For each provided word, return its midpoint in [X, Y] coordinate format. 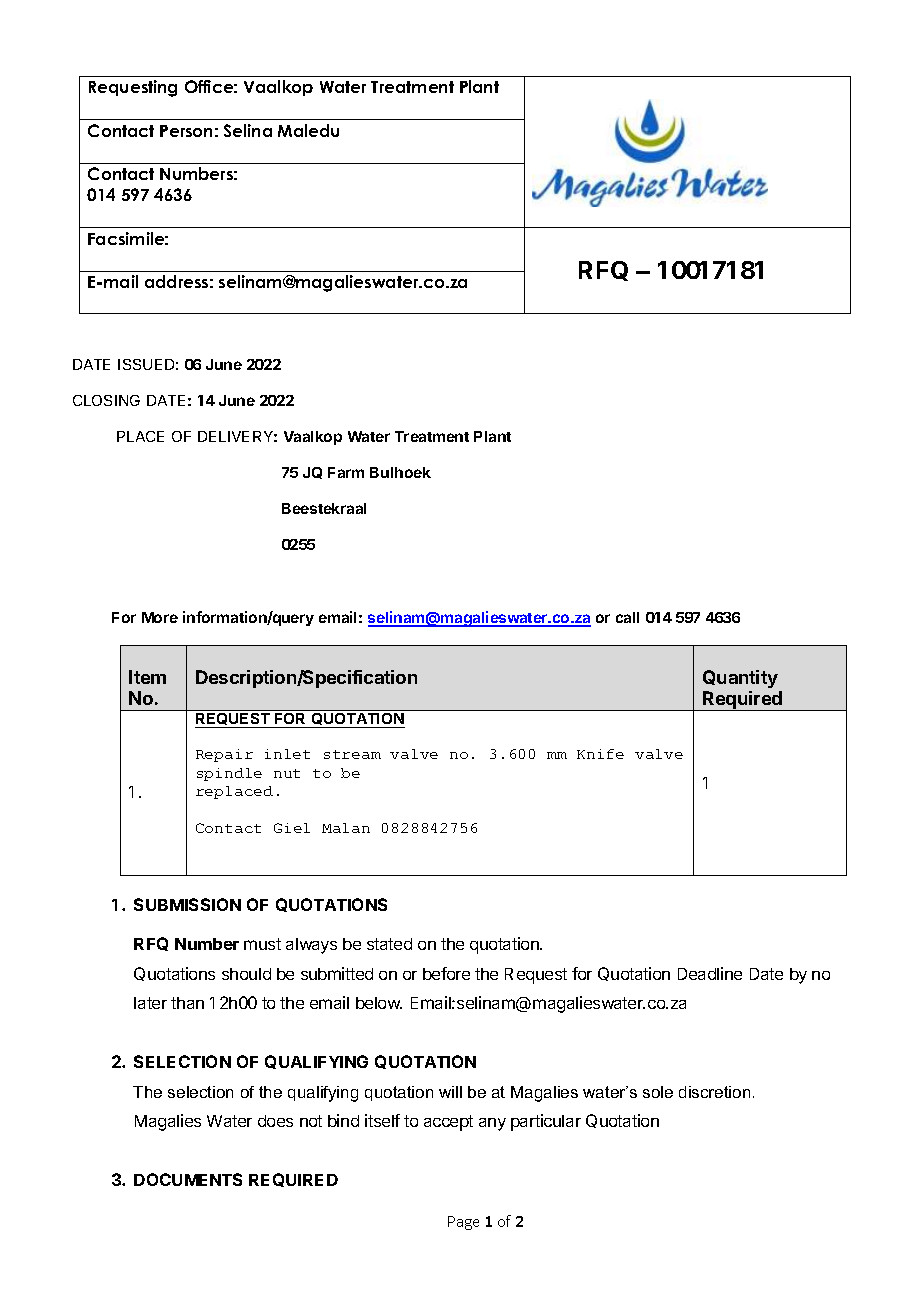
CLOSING [106, 400]
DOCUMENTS [188, 1179]
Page [463, 1223]
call [627, 617]
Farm [346, 472]
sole [658, 1092]
